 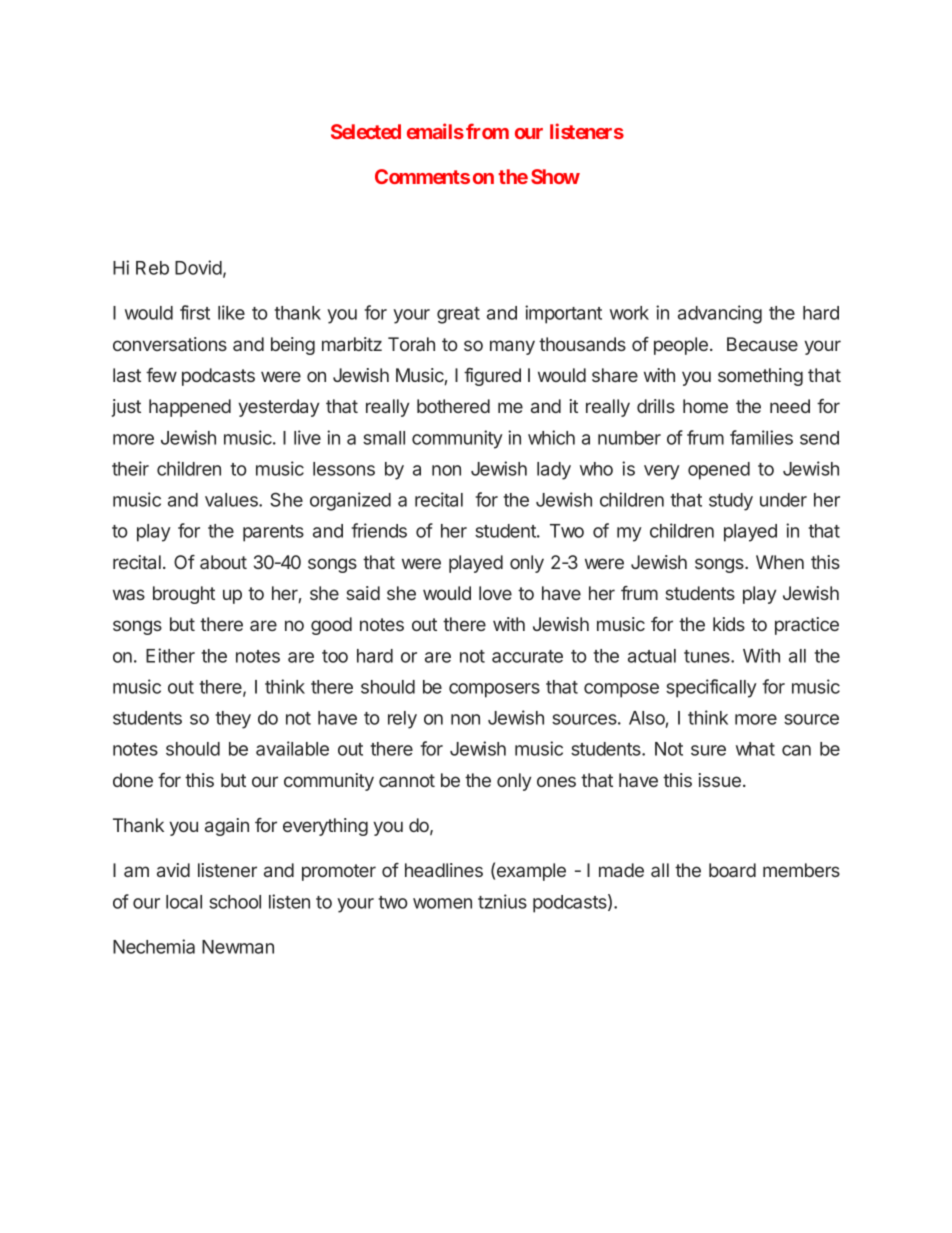 I want to click on school, so click(x=235, y=902).
